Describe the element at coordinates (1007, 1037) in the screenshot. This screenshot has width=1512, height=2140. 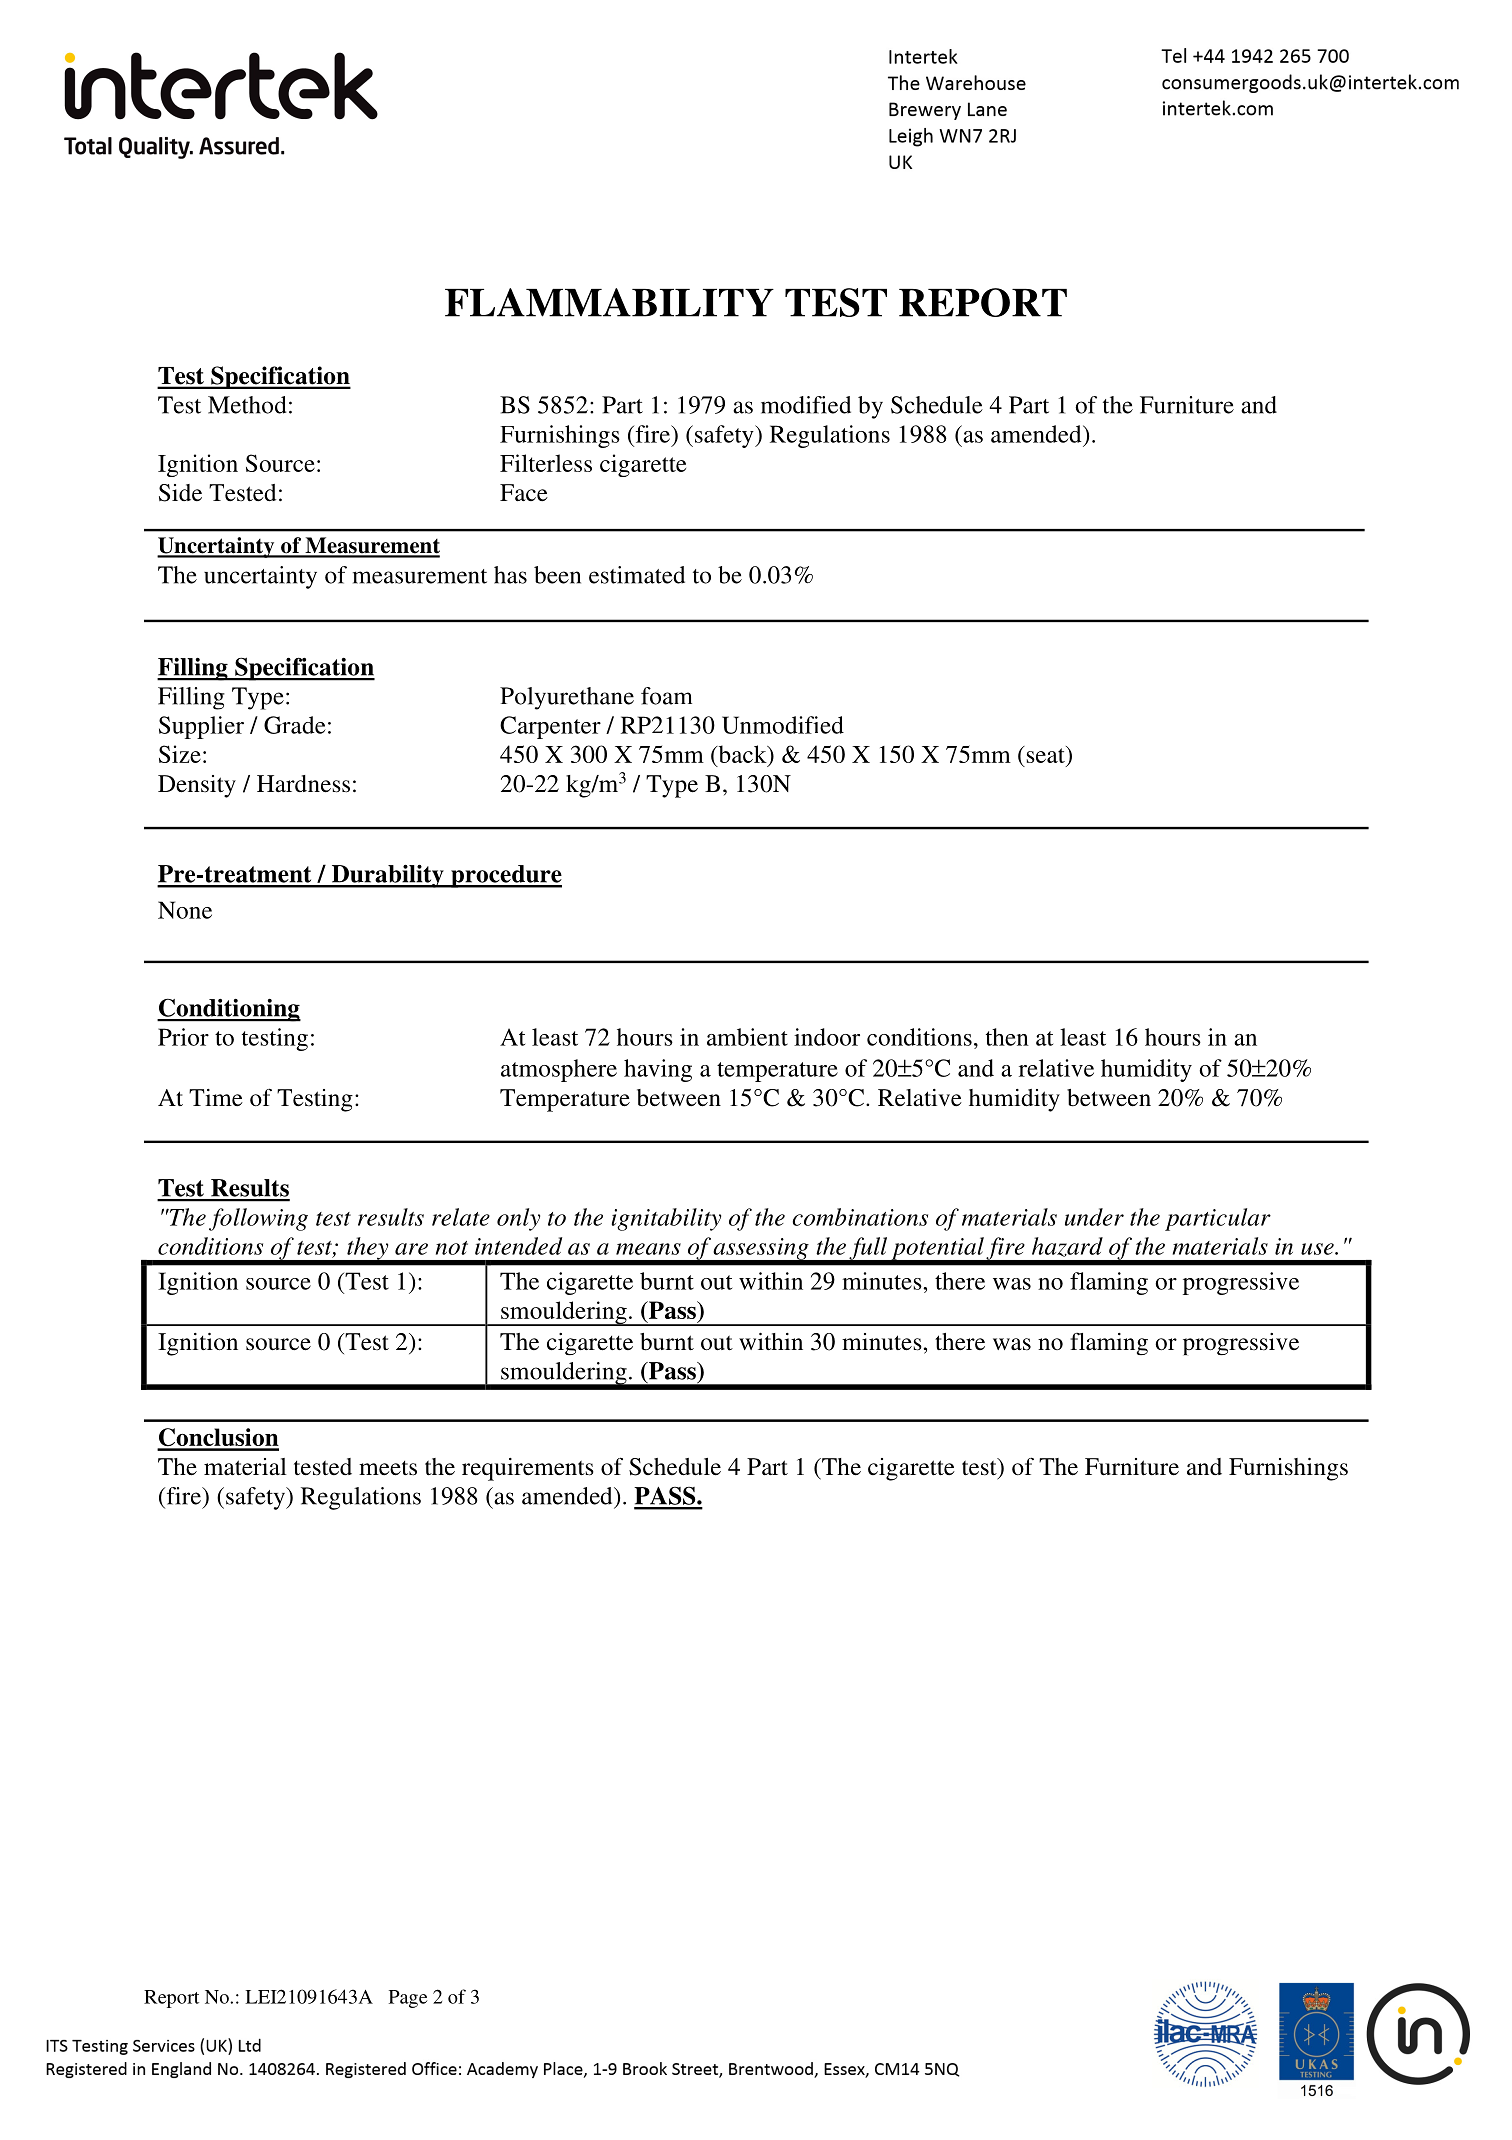
I see `then` at that location.
